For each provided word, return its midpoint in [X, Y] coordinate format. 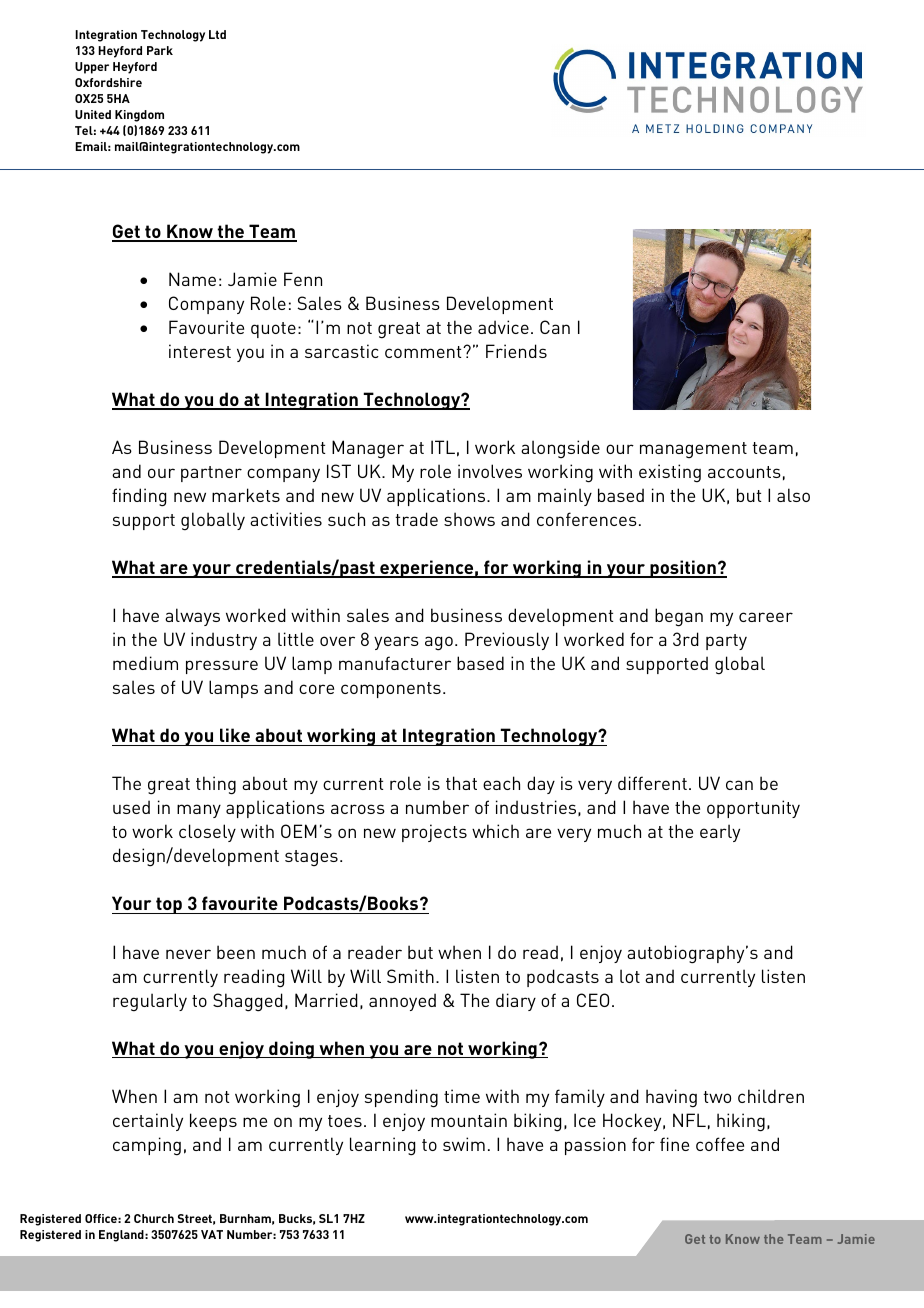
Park [160, 50]
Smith [410, 976]
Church [154, 1218]
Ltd [217, 34]
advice [503, 327]
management [693, 450]
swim [464, 1144]
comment [424, 352]
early [720, 833]
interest [200, 351]
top [169, 905]
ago [439, 643]
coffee [720, 1144]
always [192, 617]
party [726, 642]
